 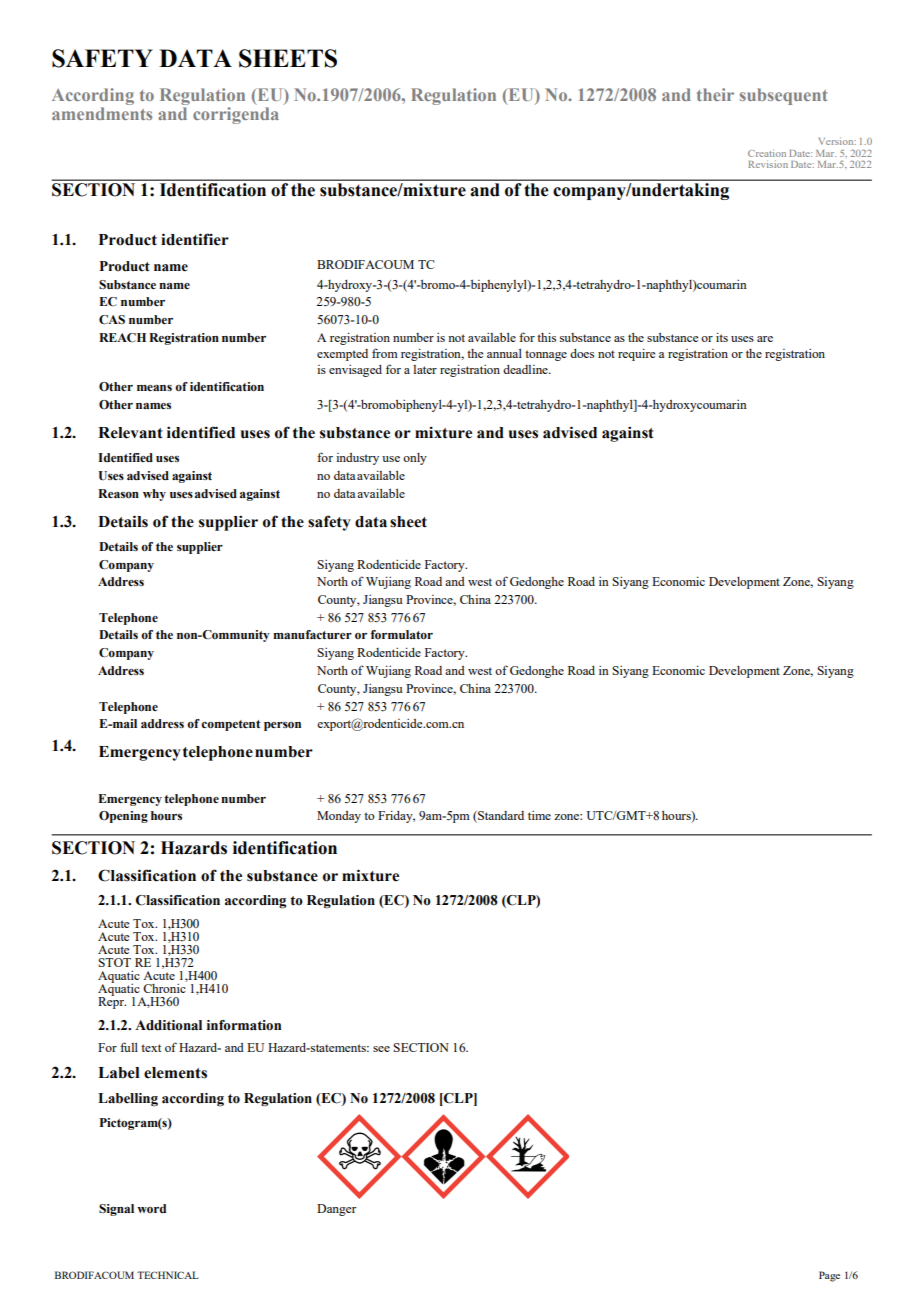 I want to click on amendments, so click(x=102, y=113).
